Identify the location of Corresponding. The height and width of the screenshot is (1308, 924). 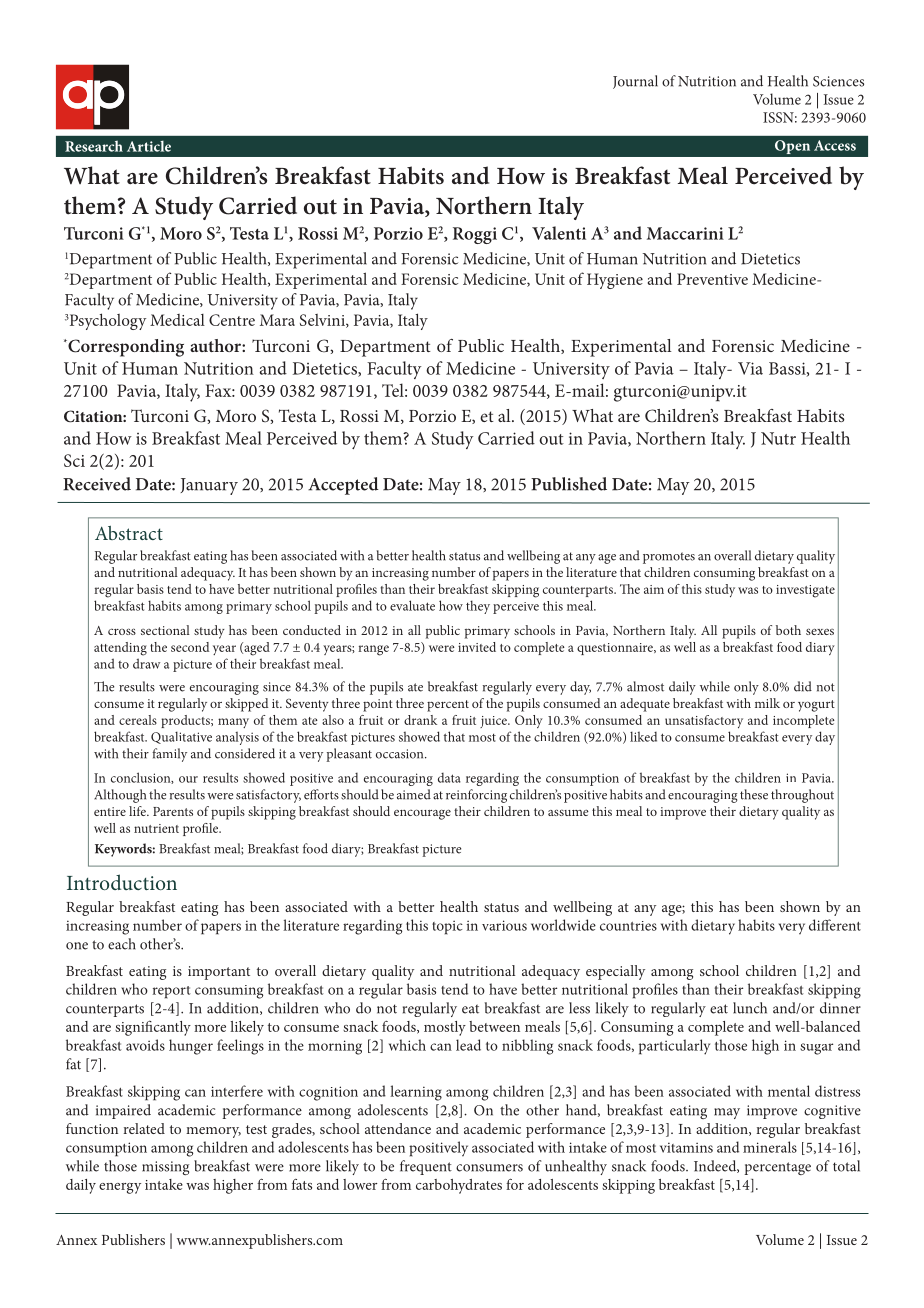
(125, 348).
